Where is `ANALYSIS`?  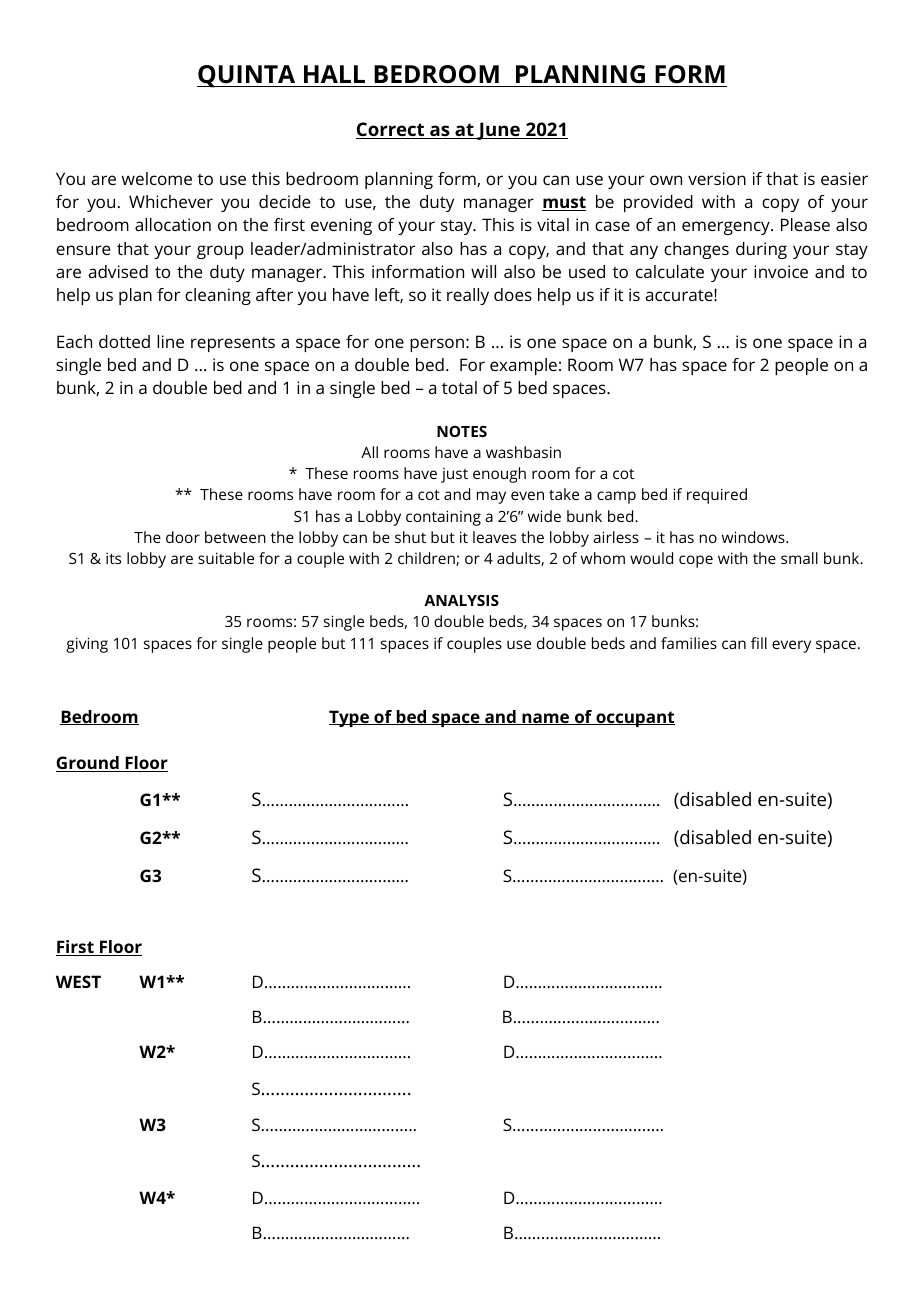 ANALYSIS is located at coordinates (461, 600).
